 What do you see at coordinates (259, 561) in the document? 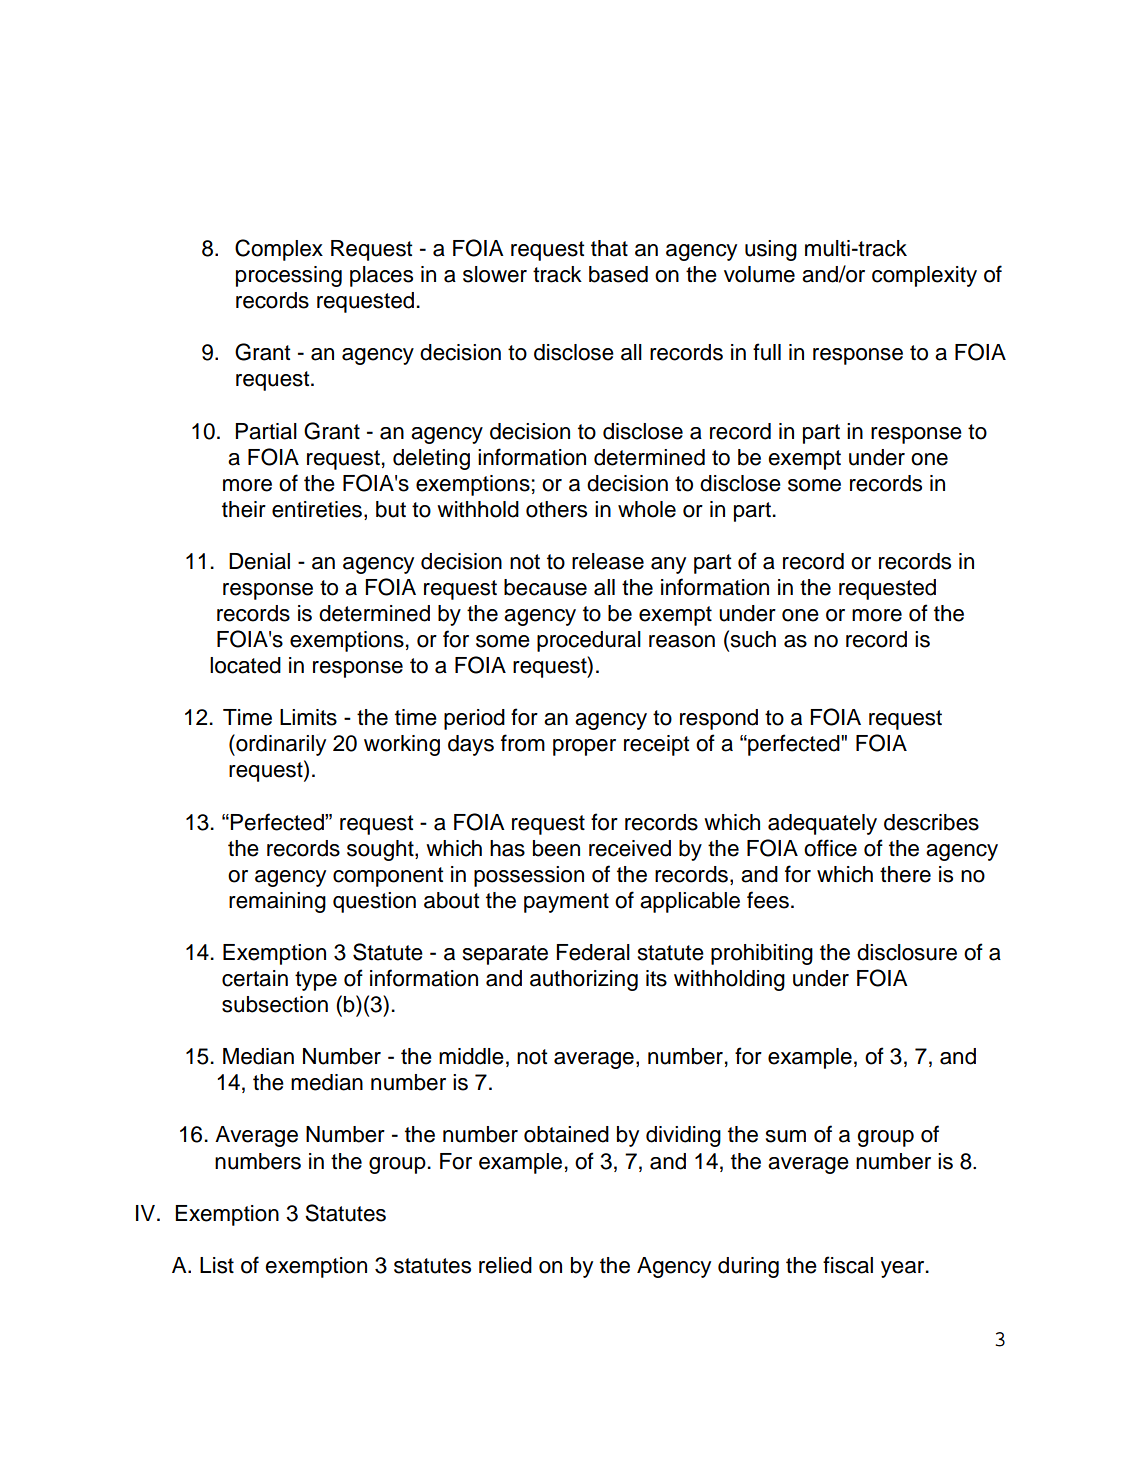
I see `Denial` at bounding box center [259, 561].
